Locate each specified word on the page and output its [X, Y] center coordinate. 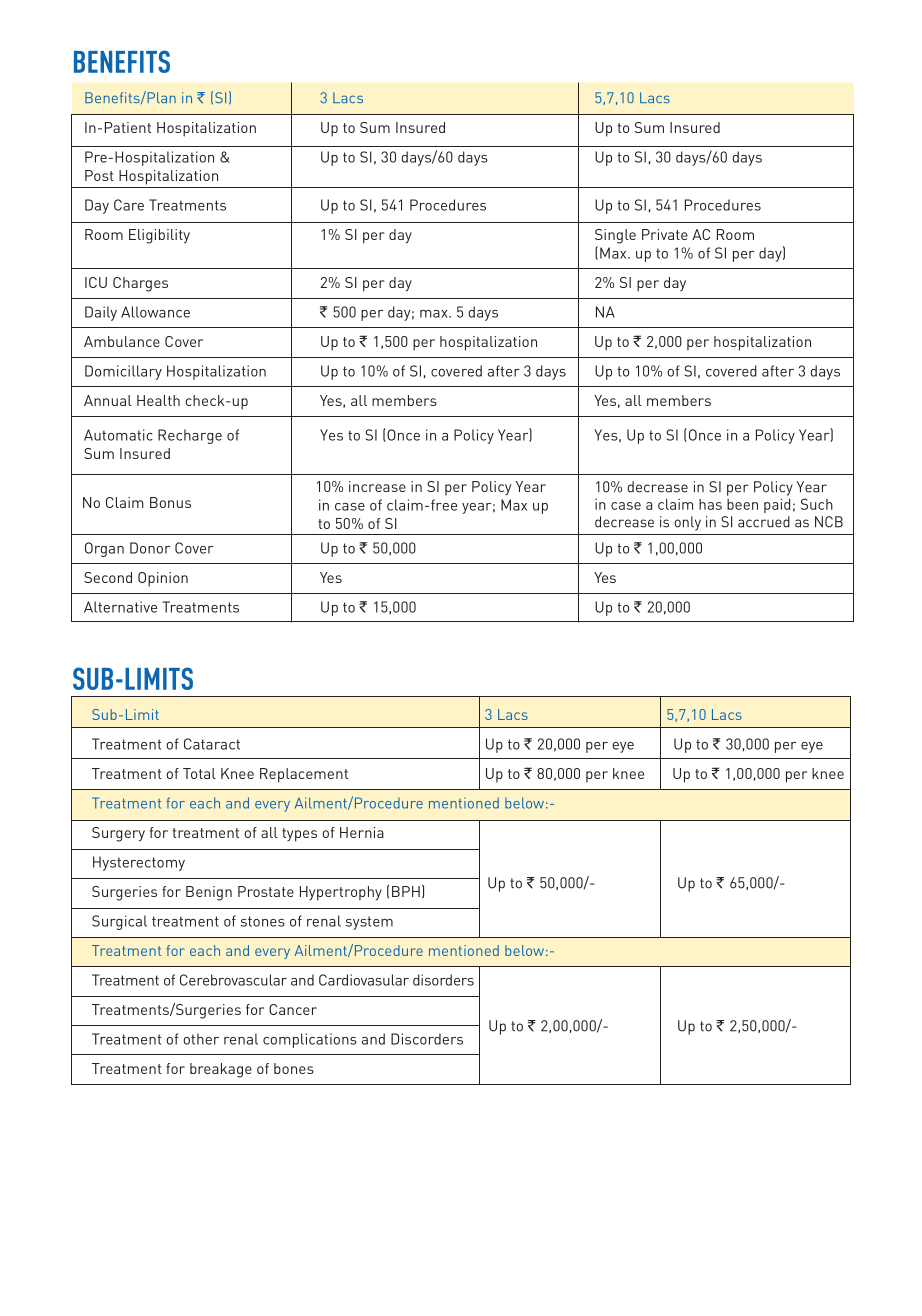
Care [129, 205]
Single [615, 236]
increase [377, 486]
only [687, 523]
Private [665, 234]
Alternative [120, 607]
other [201, 1039]
